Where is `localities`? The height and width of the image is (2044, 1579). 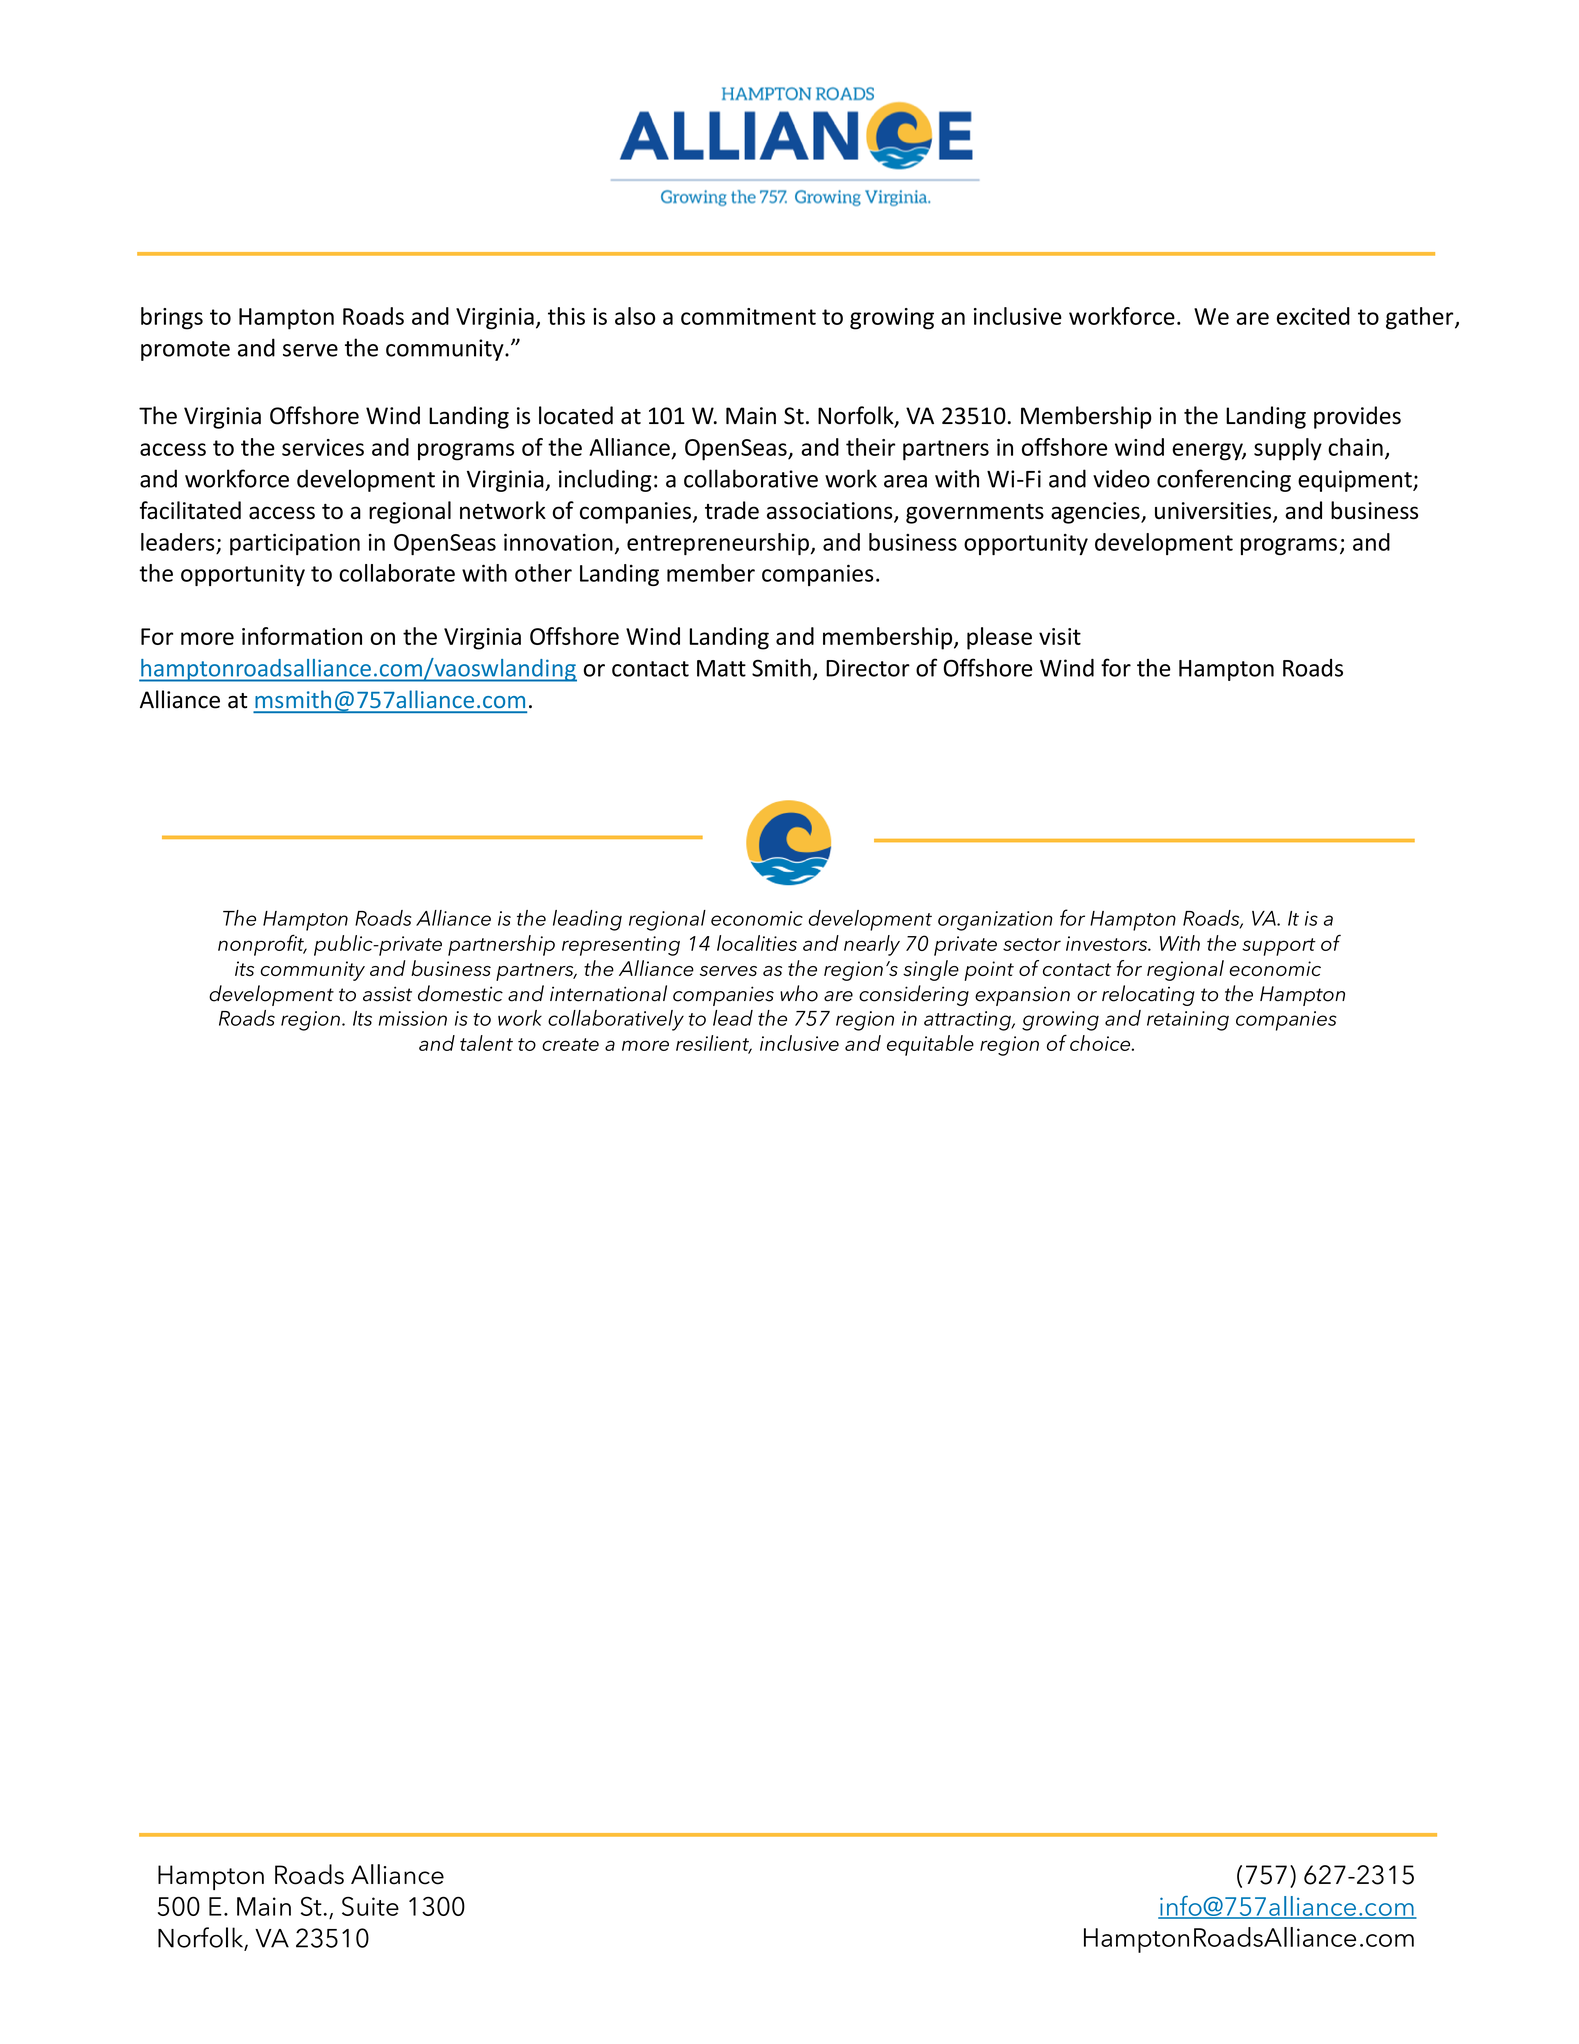
localities is located at coordinates (757, 943).
